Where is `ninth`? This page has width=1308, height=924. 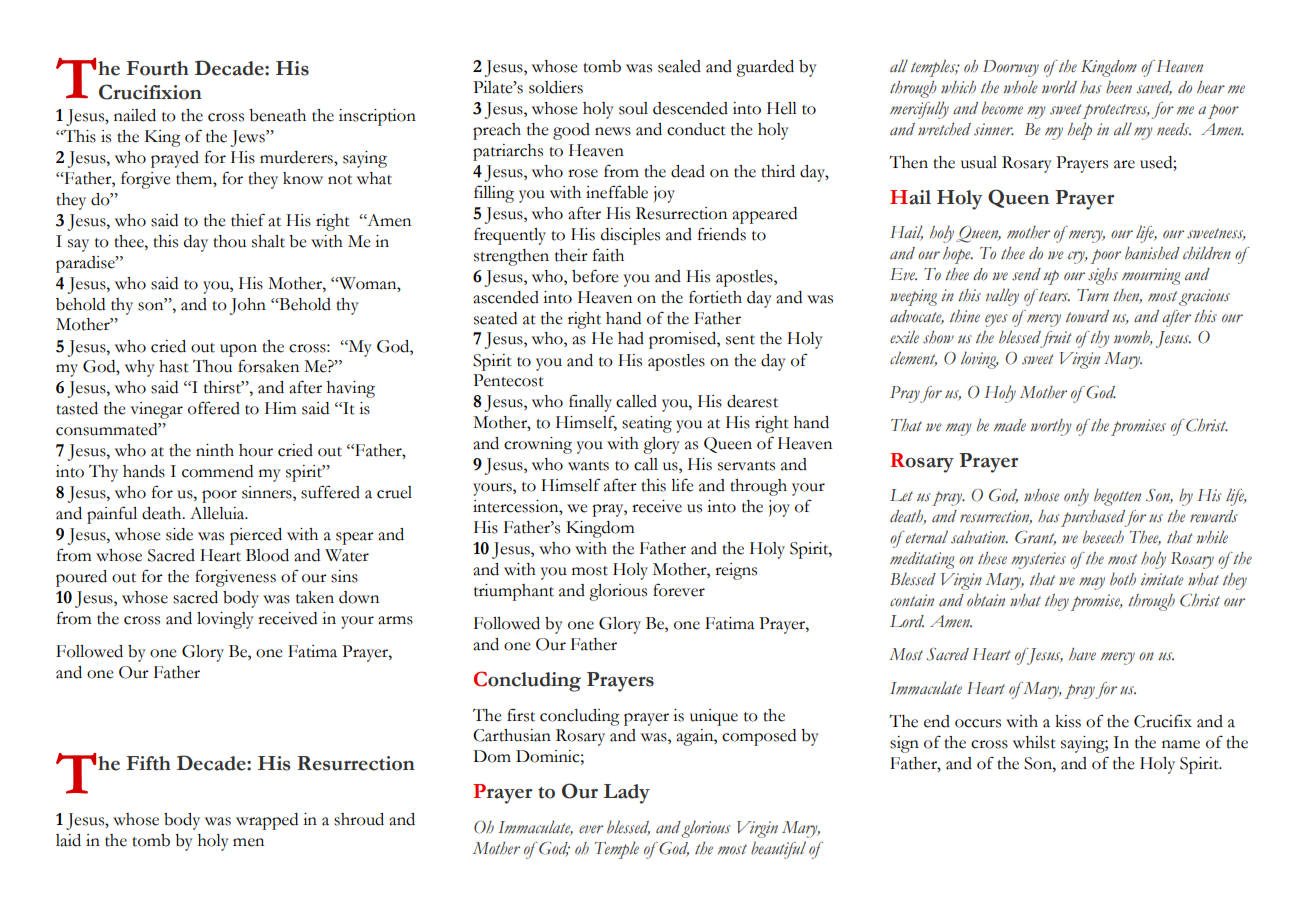 ninth is located at coordinates (215, 450).
